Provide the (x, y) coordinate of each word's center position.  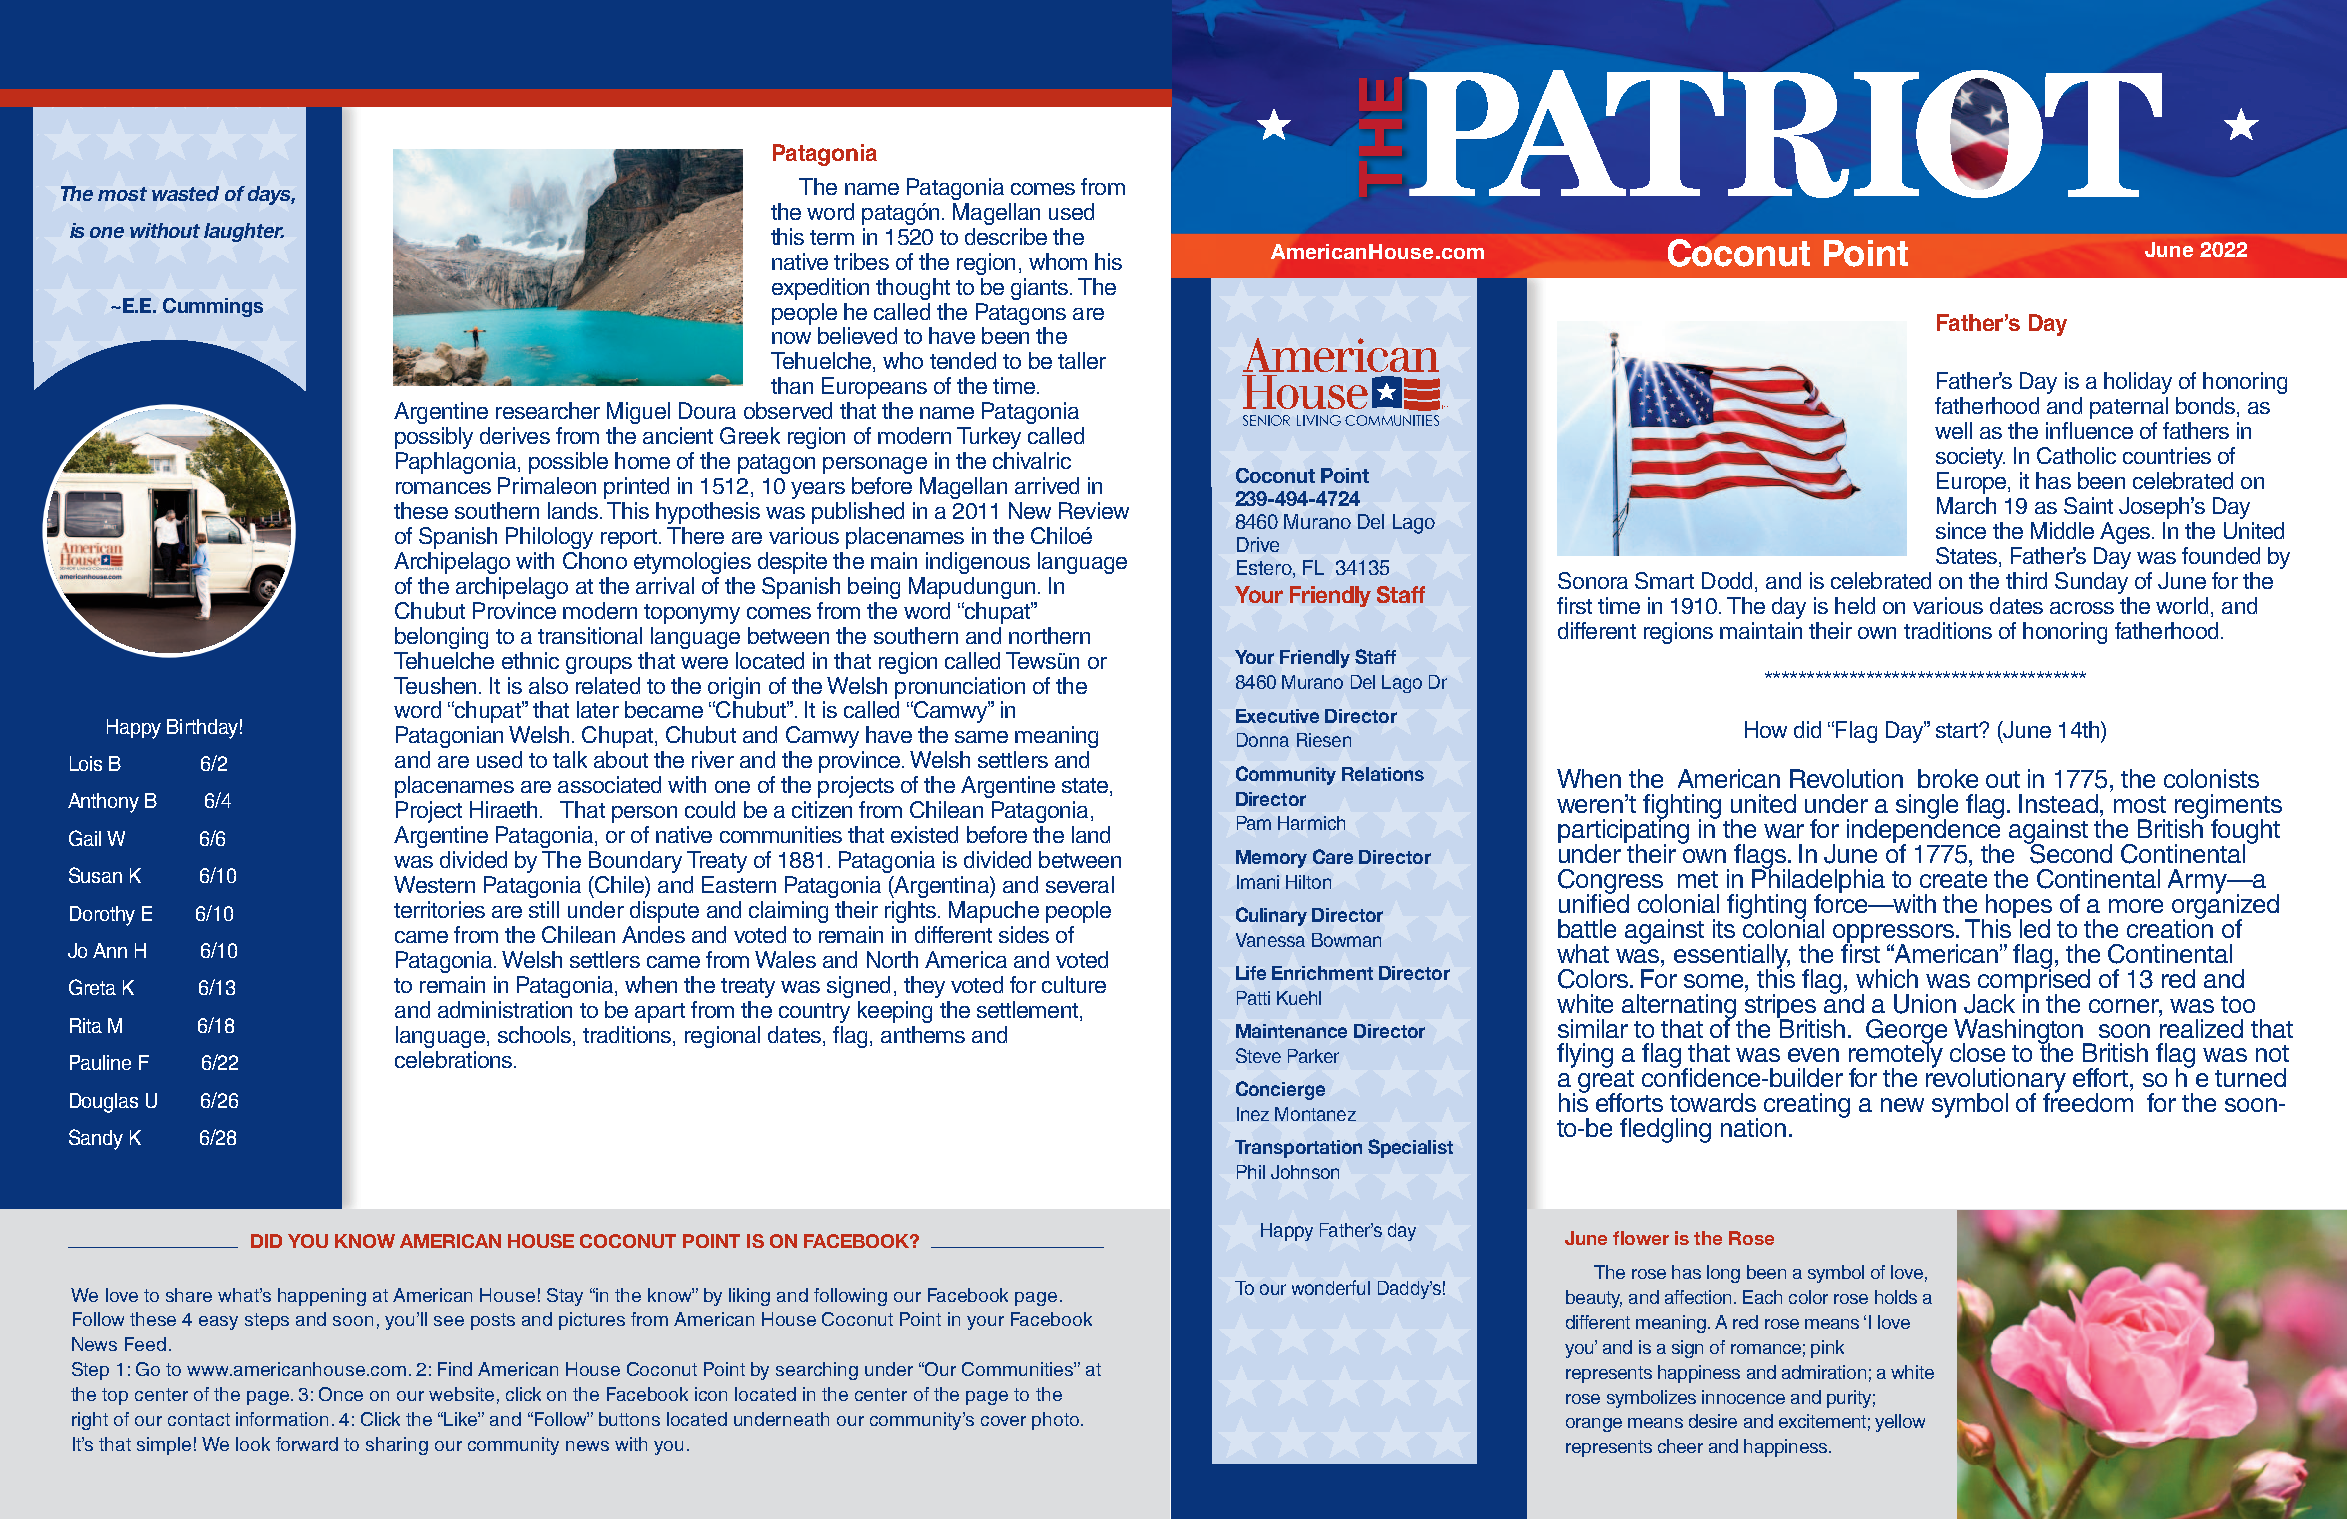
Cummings (213, 307)
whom (1058, 261)
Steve (1258, 1055)
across (2082, 608)
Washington (2020, 1032)
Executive (1277, 716)
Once (341, 1394)
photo (1055, 1421)
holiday (2138, 383)
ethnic (530, 660)
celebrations (455, 1059)
